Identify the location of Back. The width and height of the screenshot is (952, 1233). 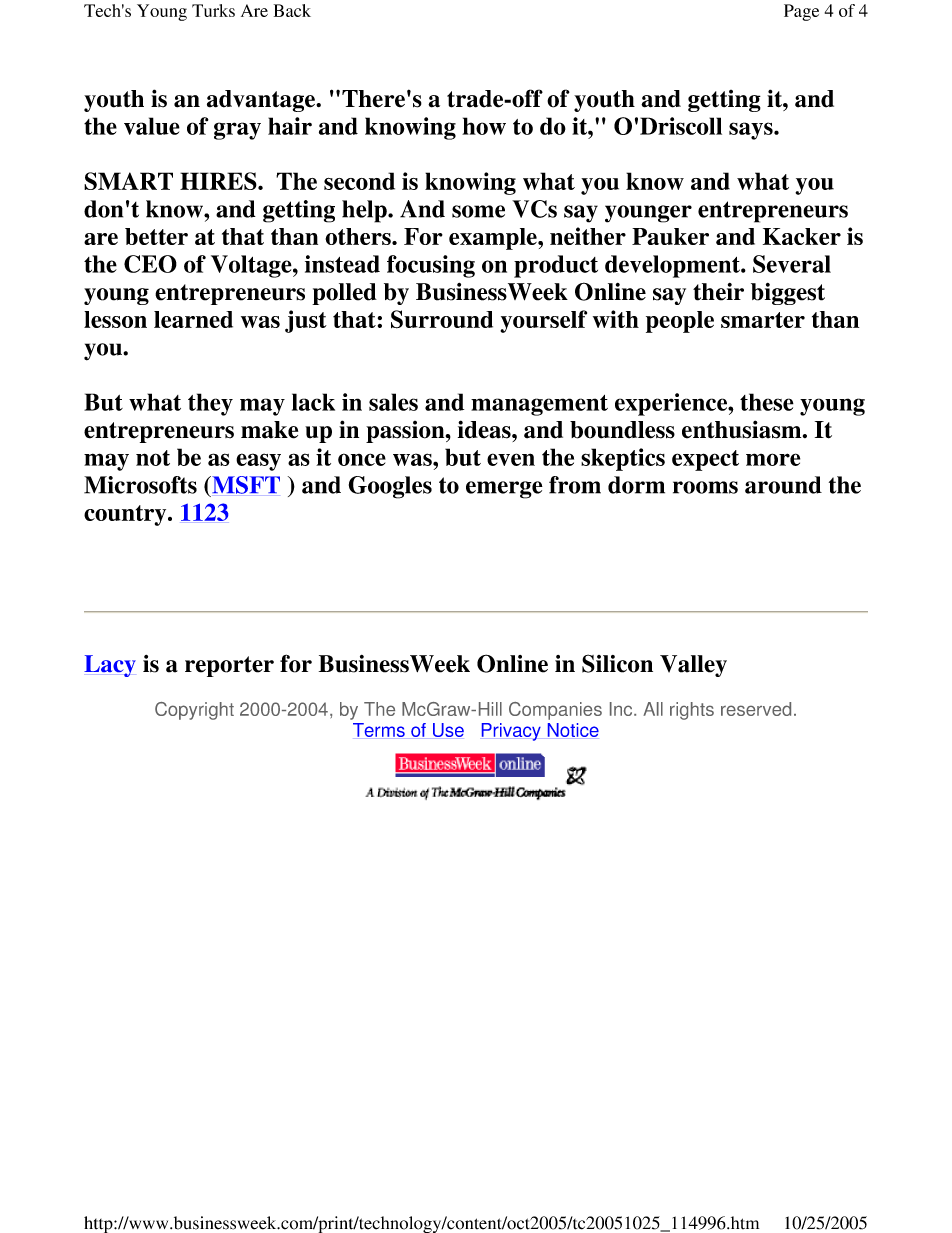
(292, 10).
